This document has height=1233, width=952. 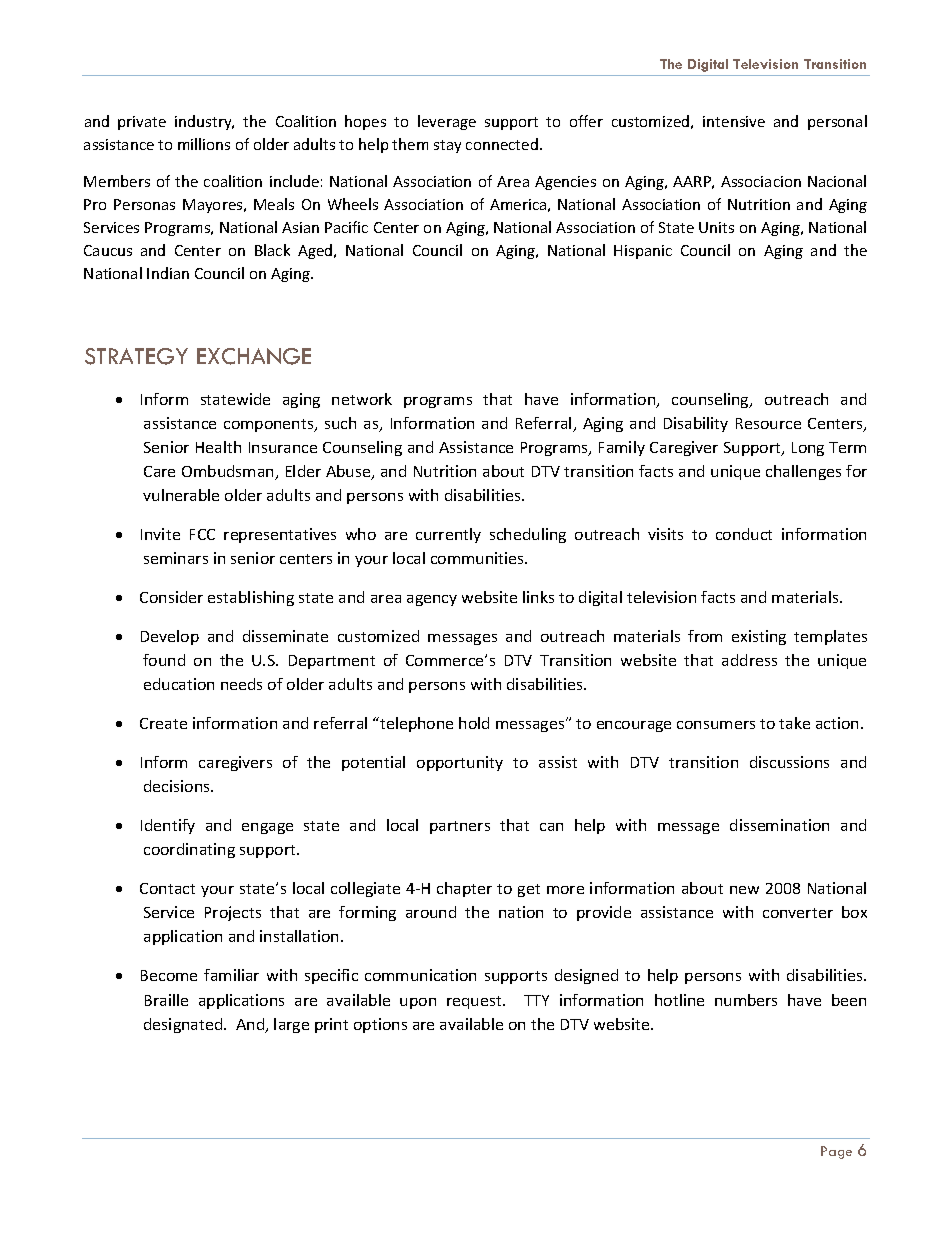 What do you see at coordinates (464, 889) in the document?
I see `chapter` at bounding box center [464, 889].
